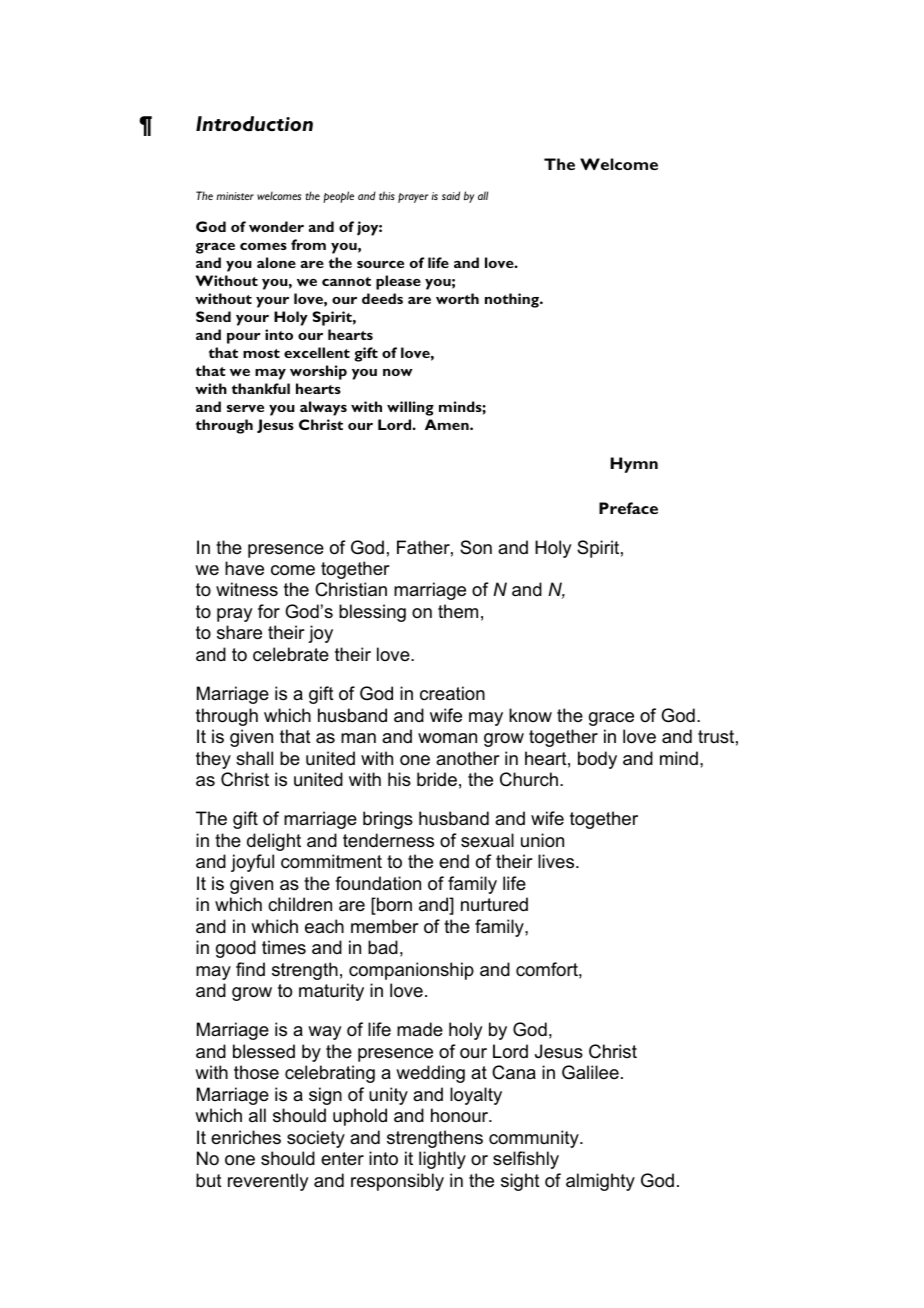 This document has width=924, height=1308. What do you see at coordinates (245, 408) in the document?
I see `serve` at bounding box center [245, 408].
